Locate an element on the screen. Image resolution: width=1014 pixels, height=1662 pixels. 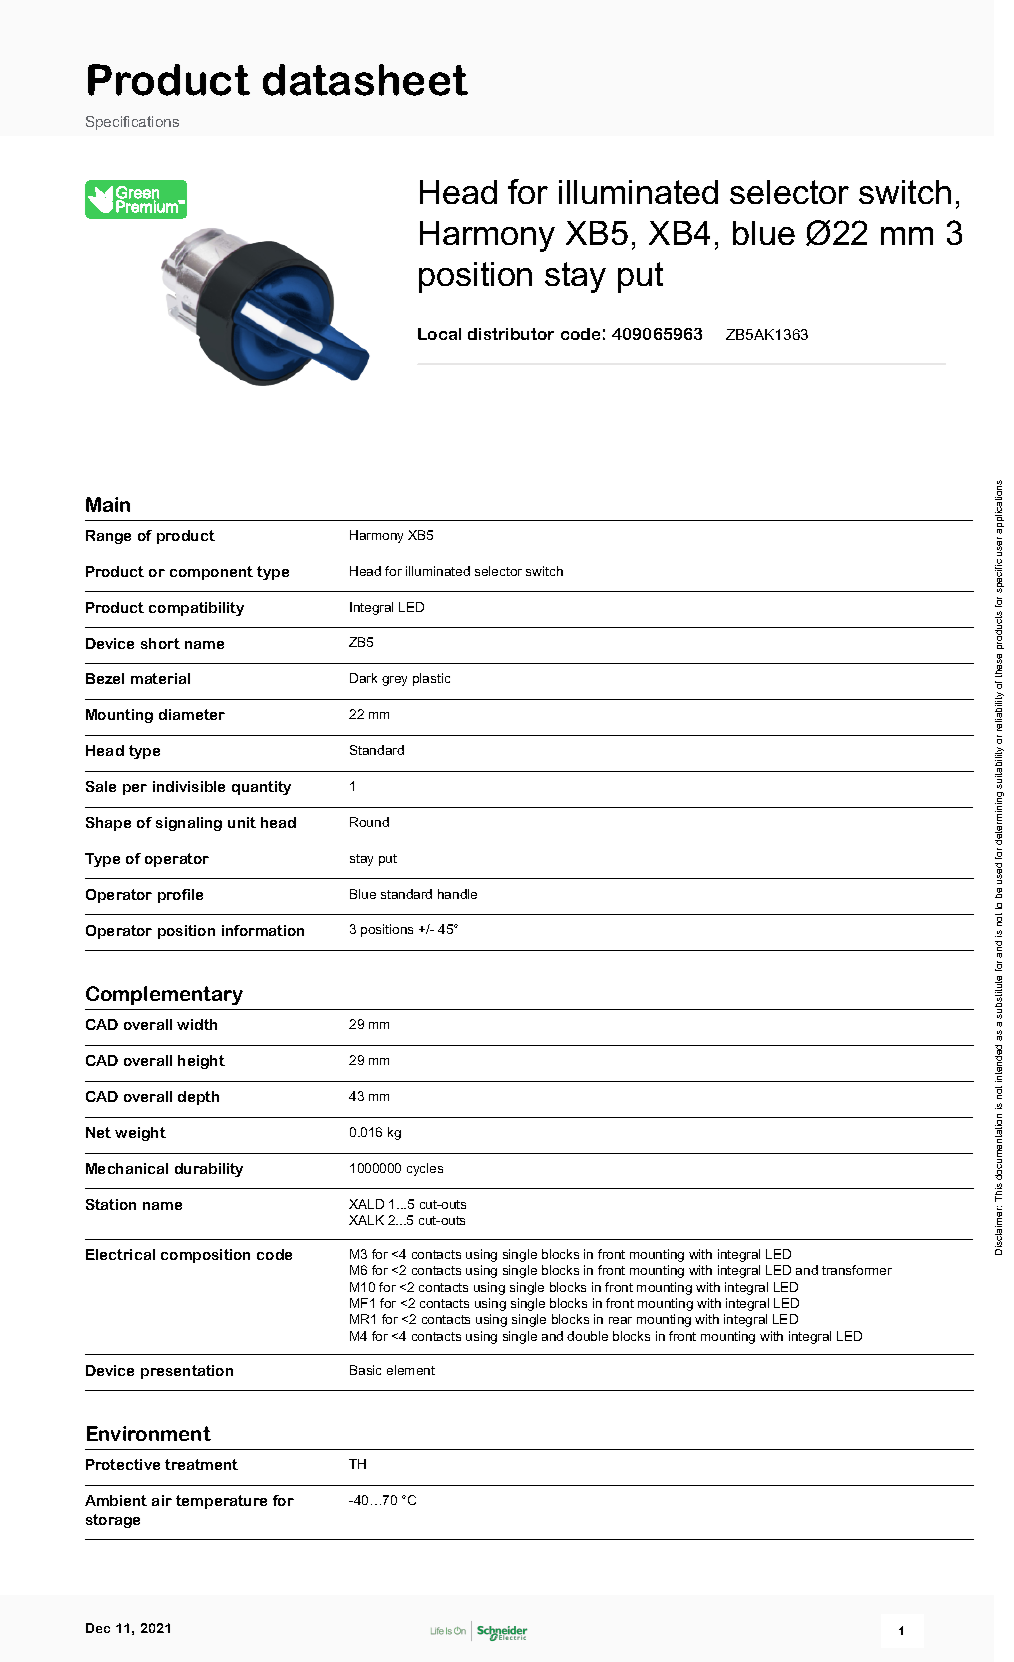
air is located at coordinates (162, 1500).
